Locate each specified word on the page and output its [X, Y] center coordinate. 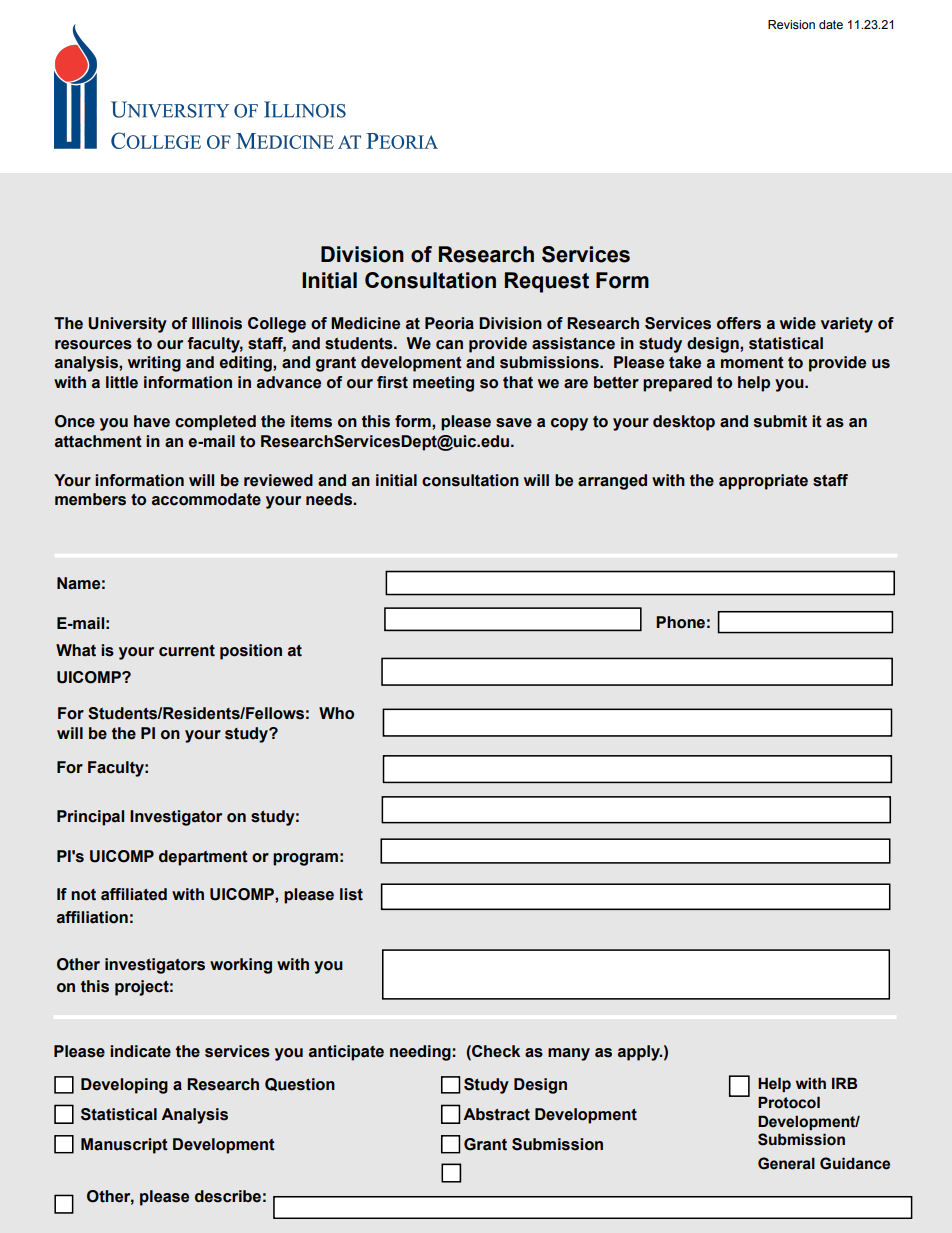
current [187, 651]
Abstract [496, 1114]
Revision [791, 24]
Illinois [217, 323]
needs [330, 499]
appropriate [763, 482]
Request [547, 282]
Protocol [789, 1102]
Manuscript [124, 1146]
